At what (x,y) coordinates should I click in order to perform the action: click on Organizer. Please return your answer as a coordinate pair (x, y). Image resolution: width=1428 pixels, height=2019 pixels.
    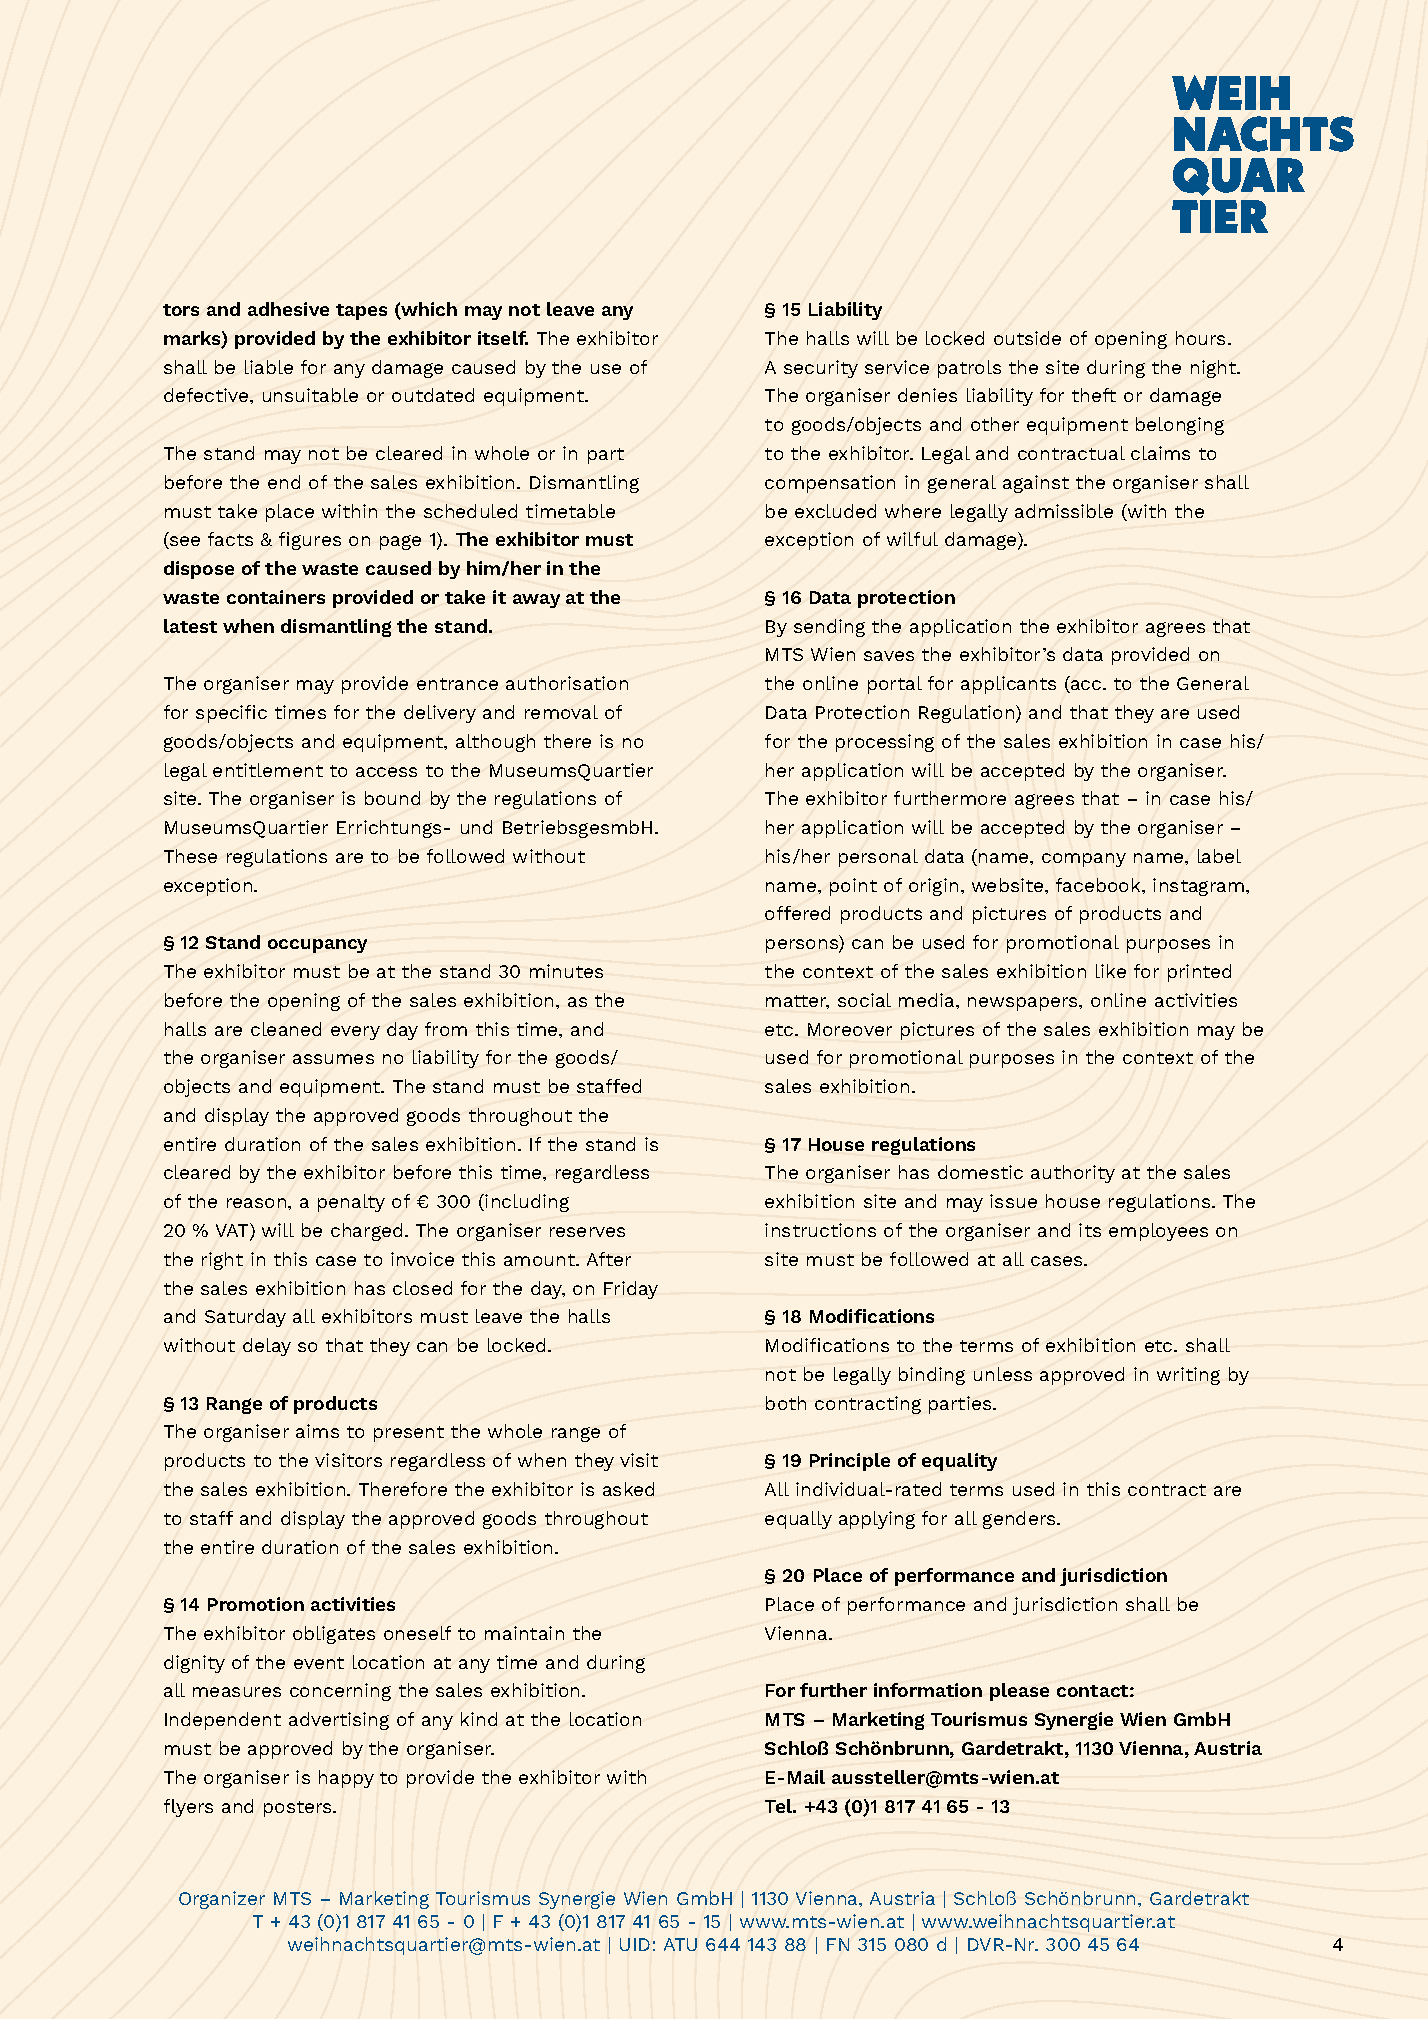
    Looking at the image, I should click on (222, 1900).
